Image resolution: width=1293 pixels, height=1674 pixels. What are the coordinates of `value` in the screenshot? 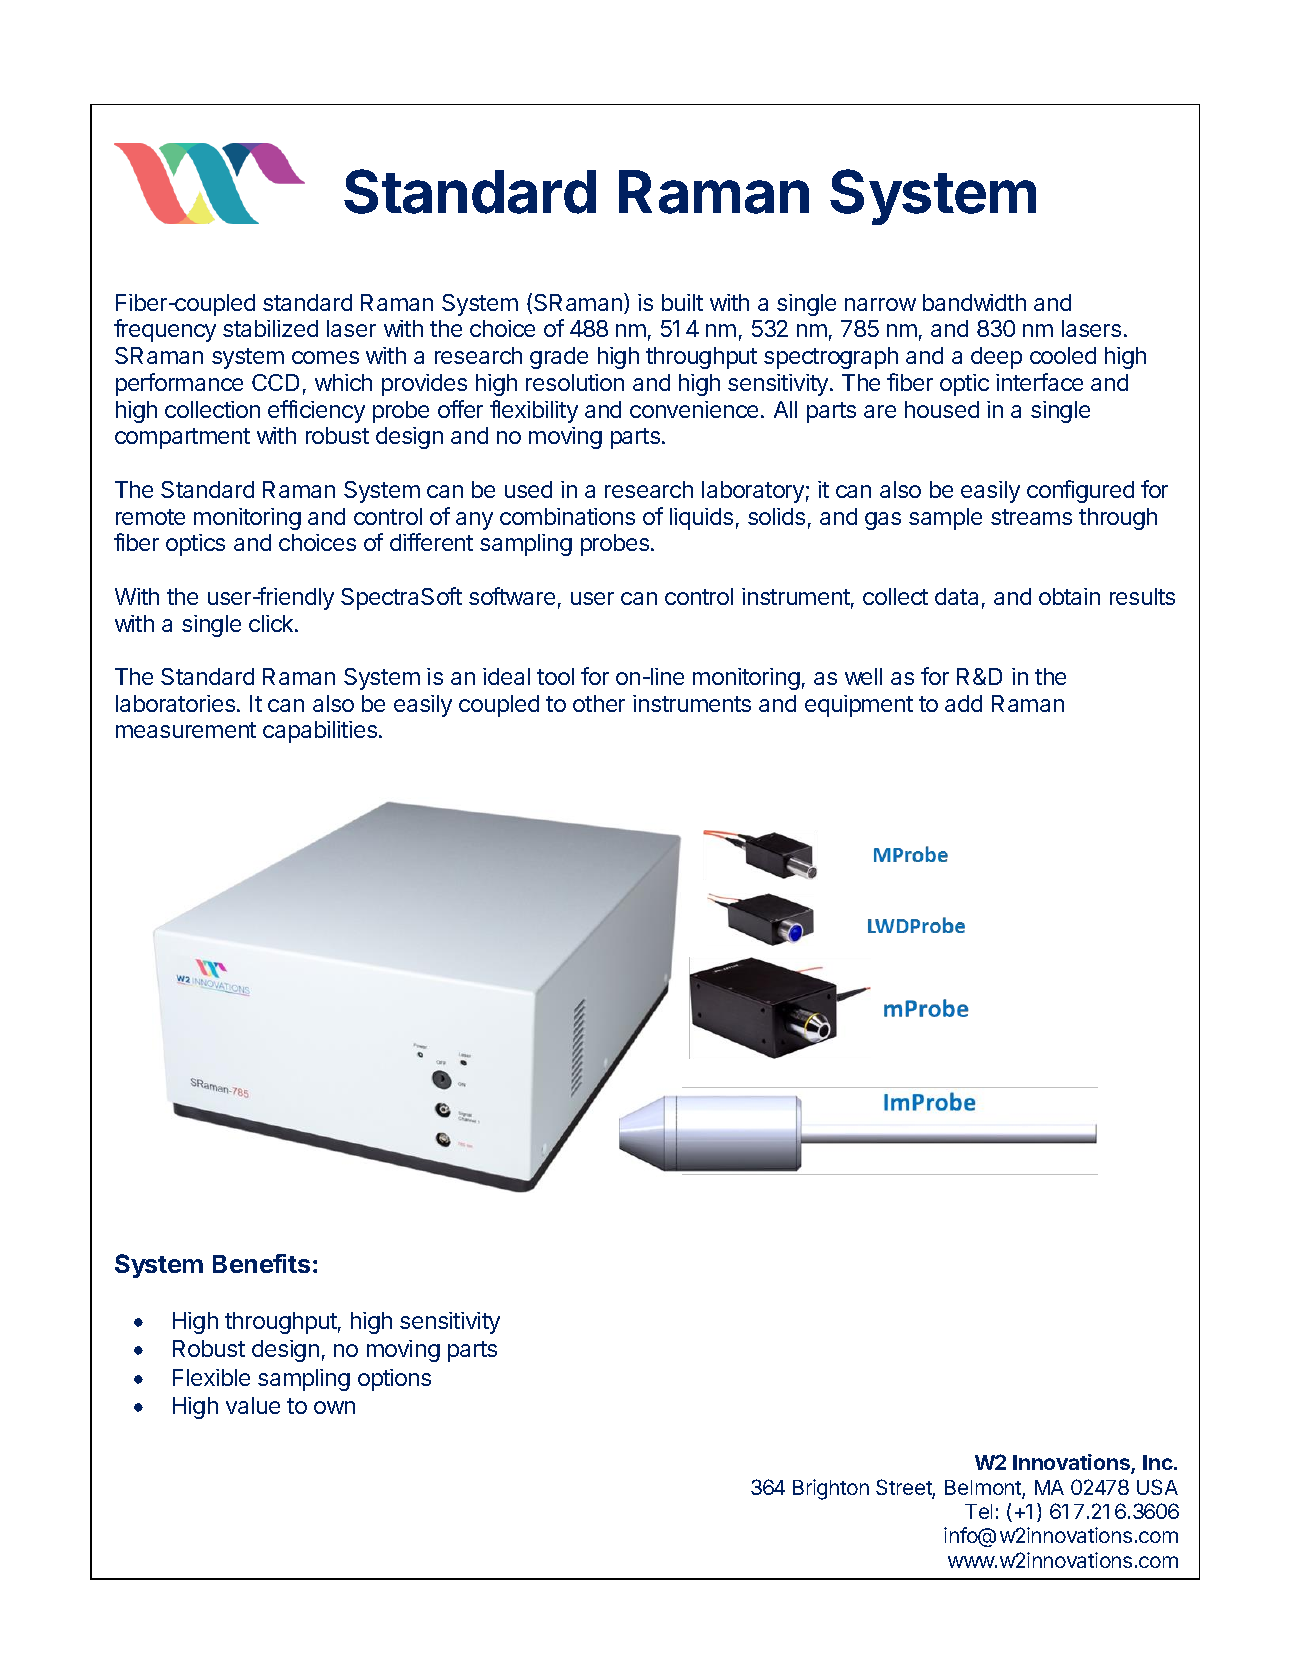 It's located at (253, 1405).
